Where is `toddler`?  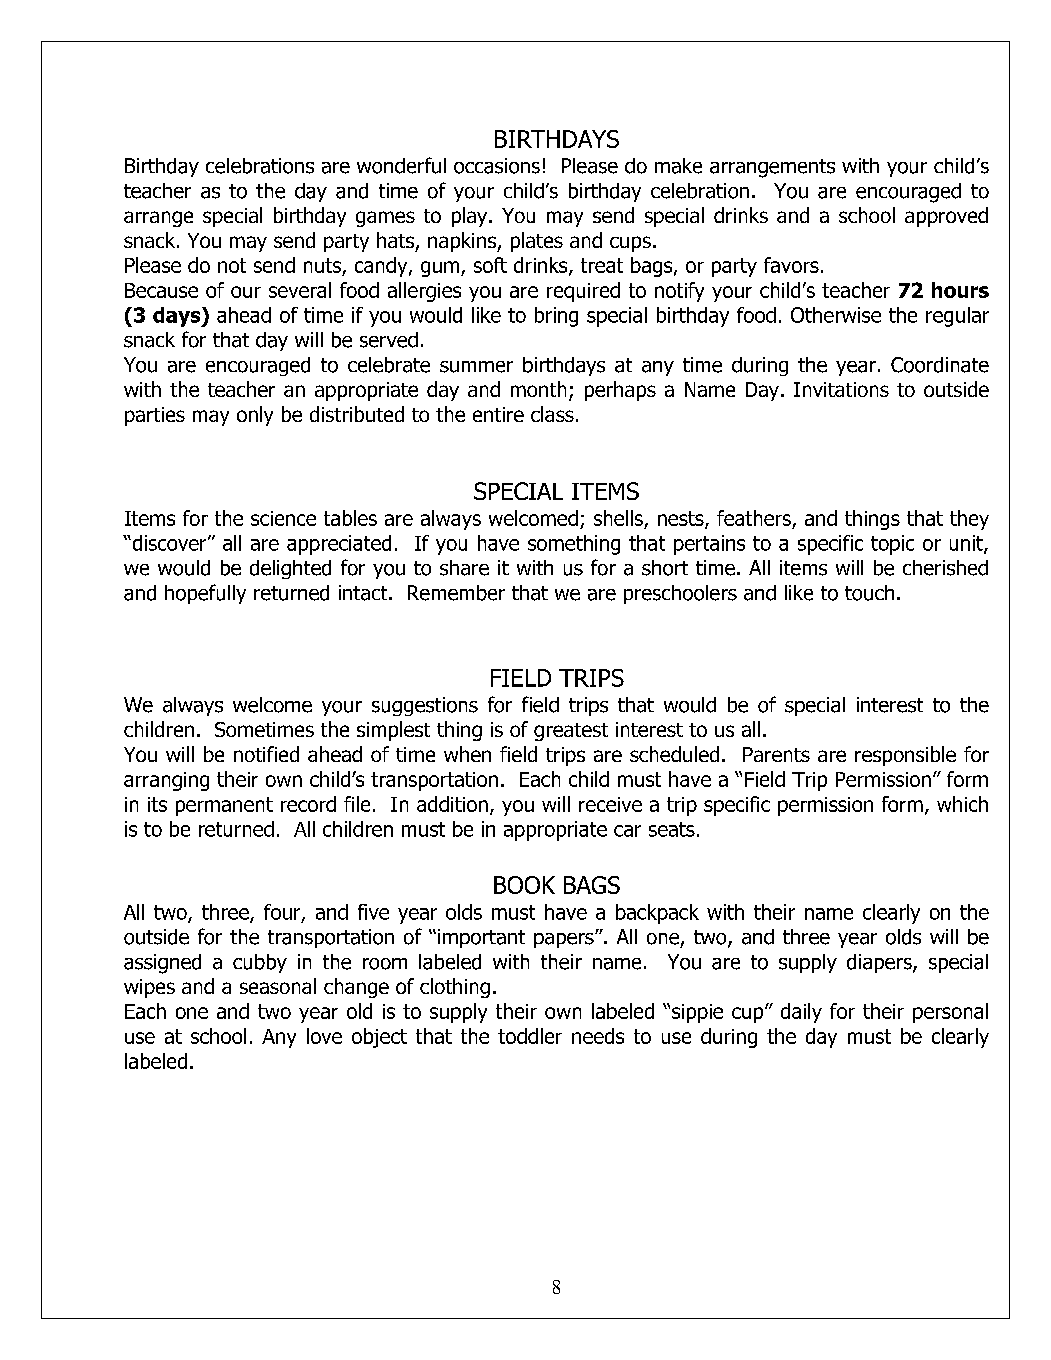 toddler is located at coordinates (530, 1036).
